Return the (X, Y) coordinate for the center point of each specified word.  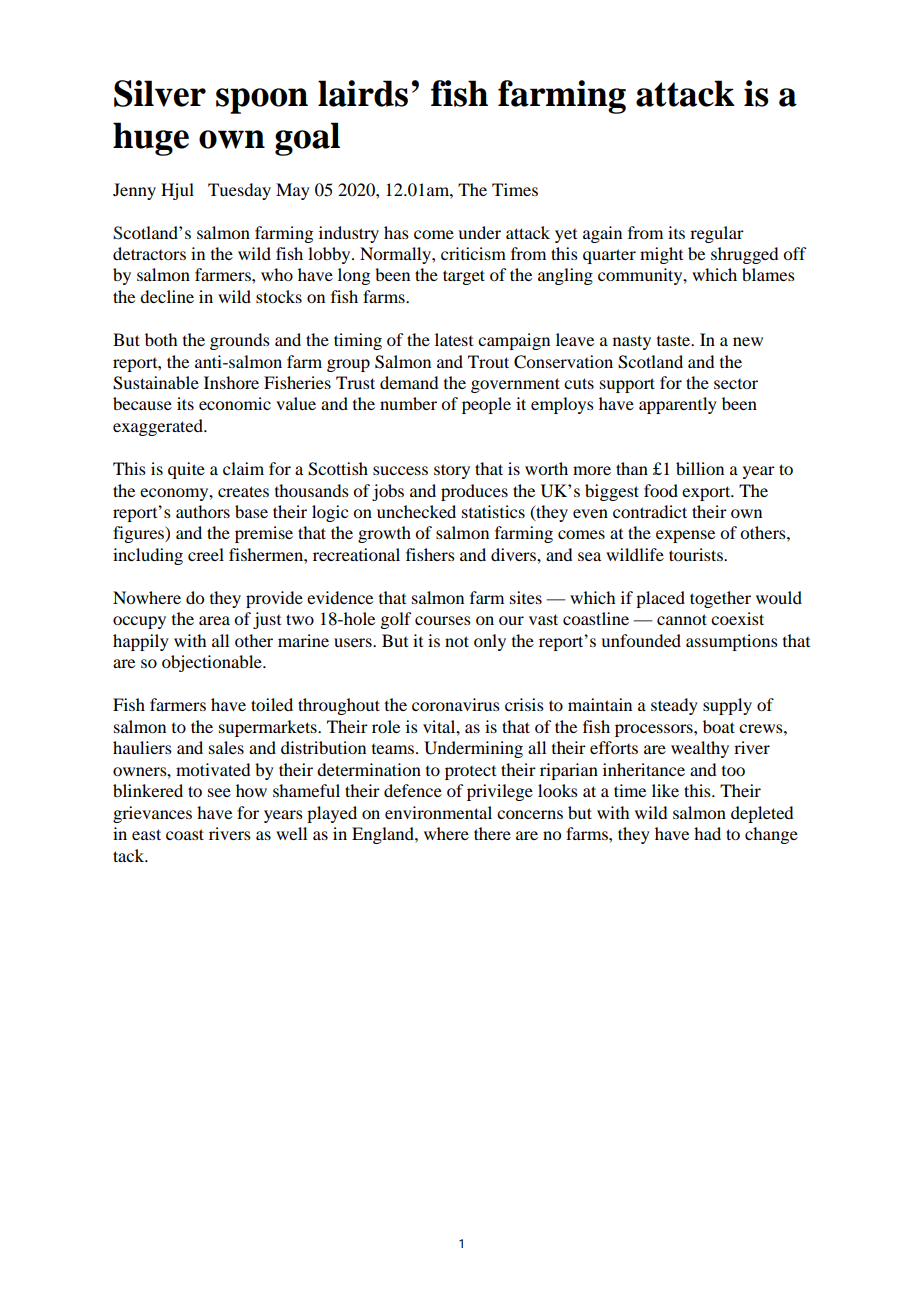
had (707, 833)
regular (717, 234)
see (219, 792)
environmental (438, 812)
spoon (262, 101)
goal (307, 139)
